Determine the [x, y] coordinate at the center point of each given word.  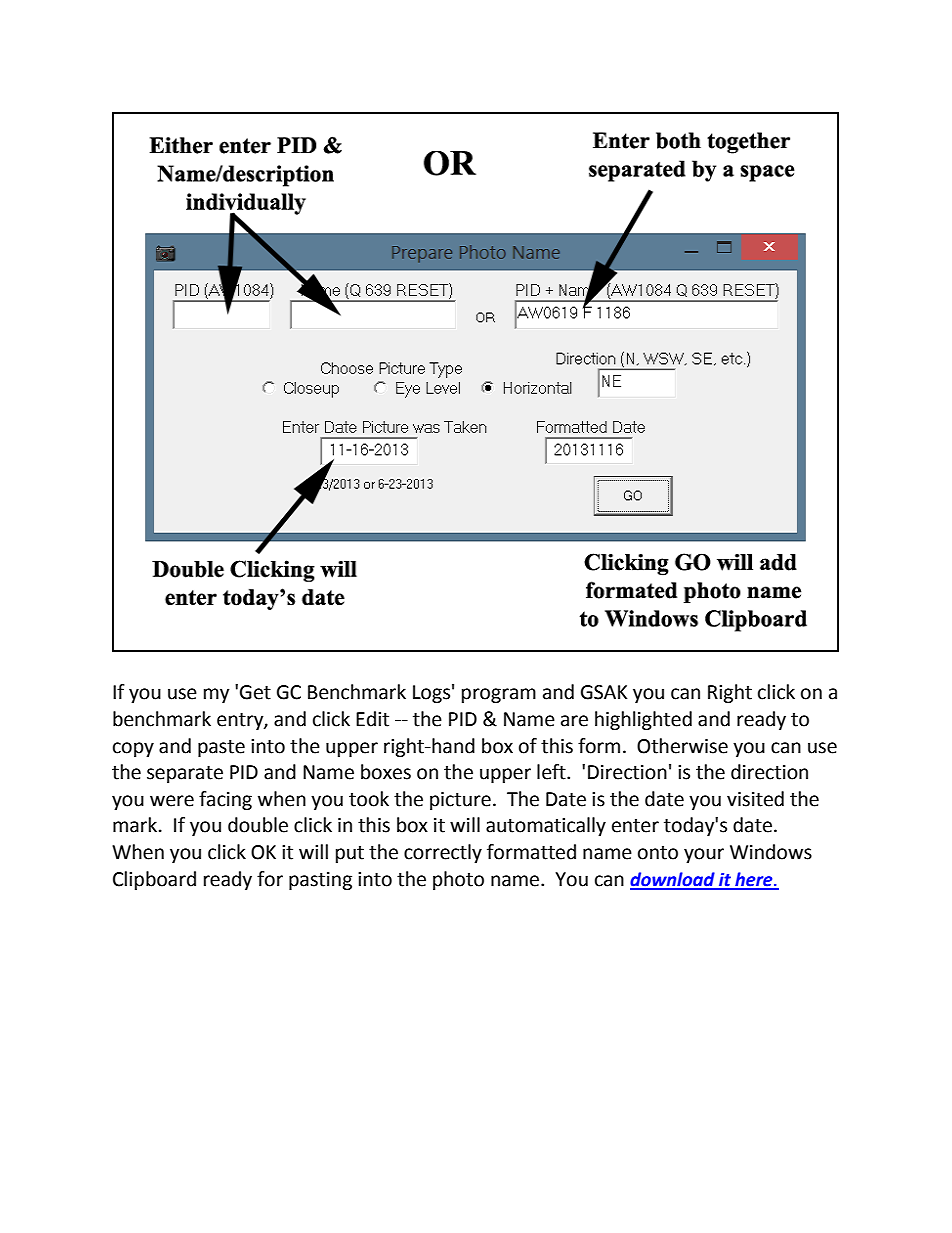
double [258, 825]
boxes [386, 772]
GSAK [604, 692]
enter [635, 826]
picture [460, 801]
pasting [320, 881]
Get [255, 692]
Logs [431, 694]
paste [221, 748]
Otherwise [682, 746]
